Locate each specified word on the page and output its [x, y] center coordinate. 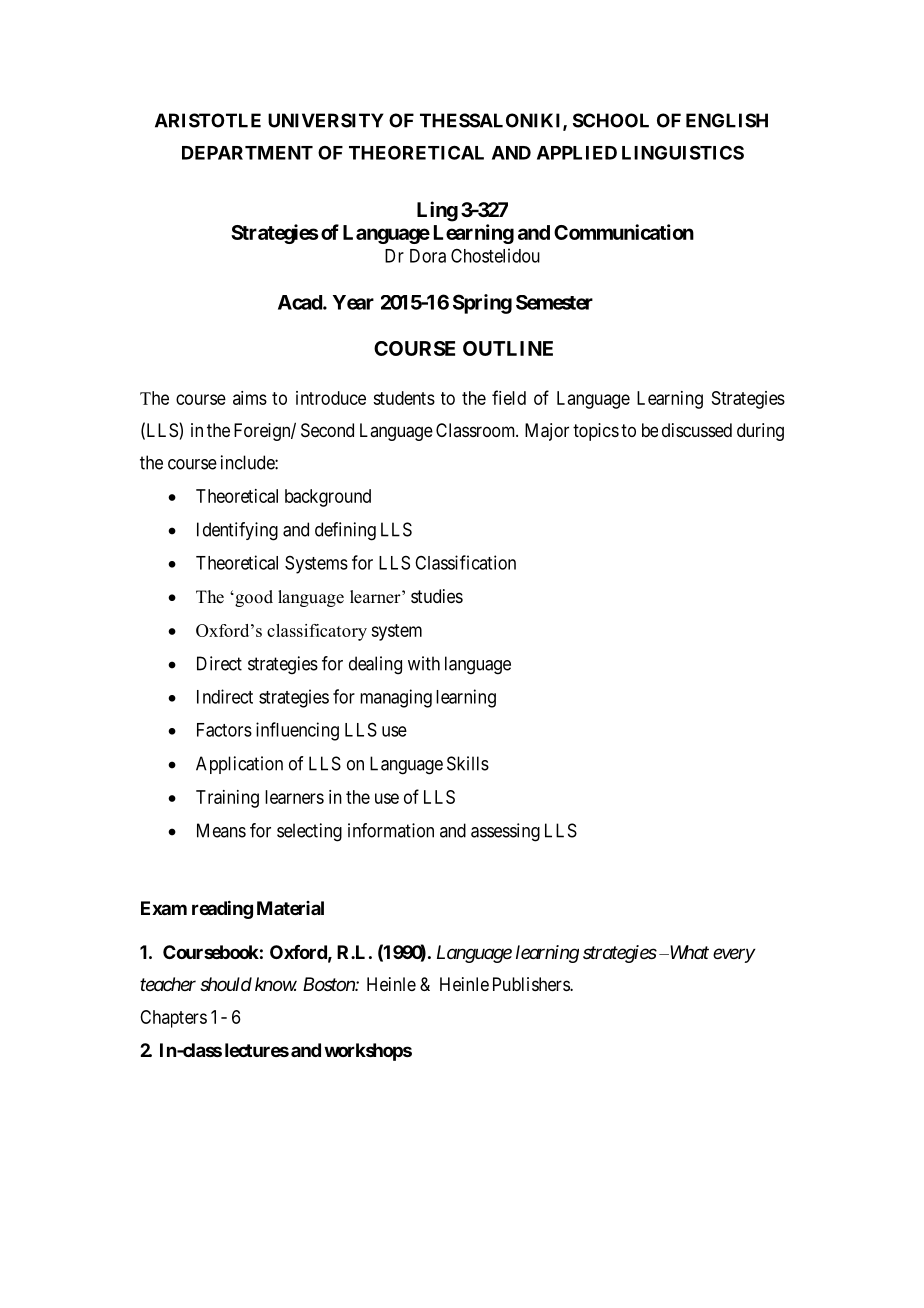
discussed [697, 430]
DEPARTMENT [247, 153]
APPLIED [577, 153]
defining [345, 531]
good [253, 598]
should [226, 984]
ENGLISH [727, 120]
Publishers [532, 984]
